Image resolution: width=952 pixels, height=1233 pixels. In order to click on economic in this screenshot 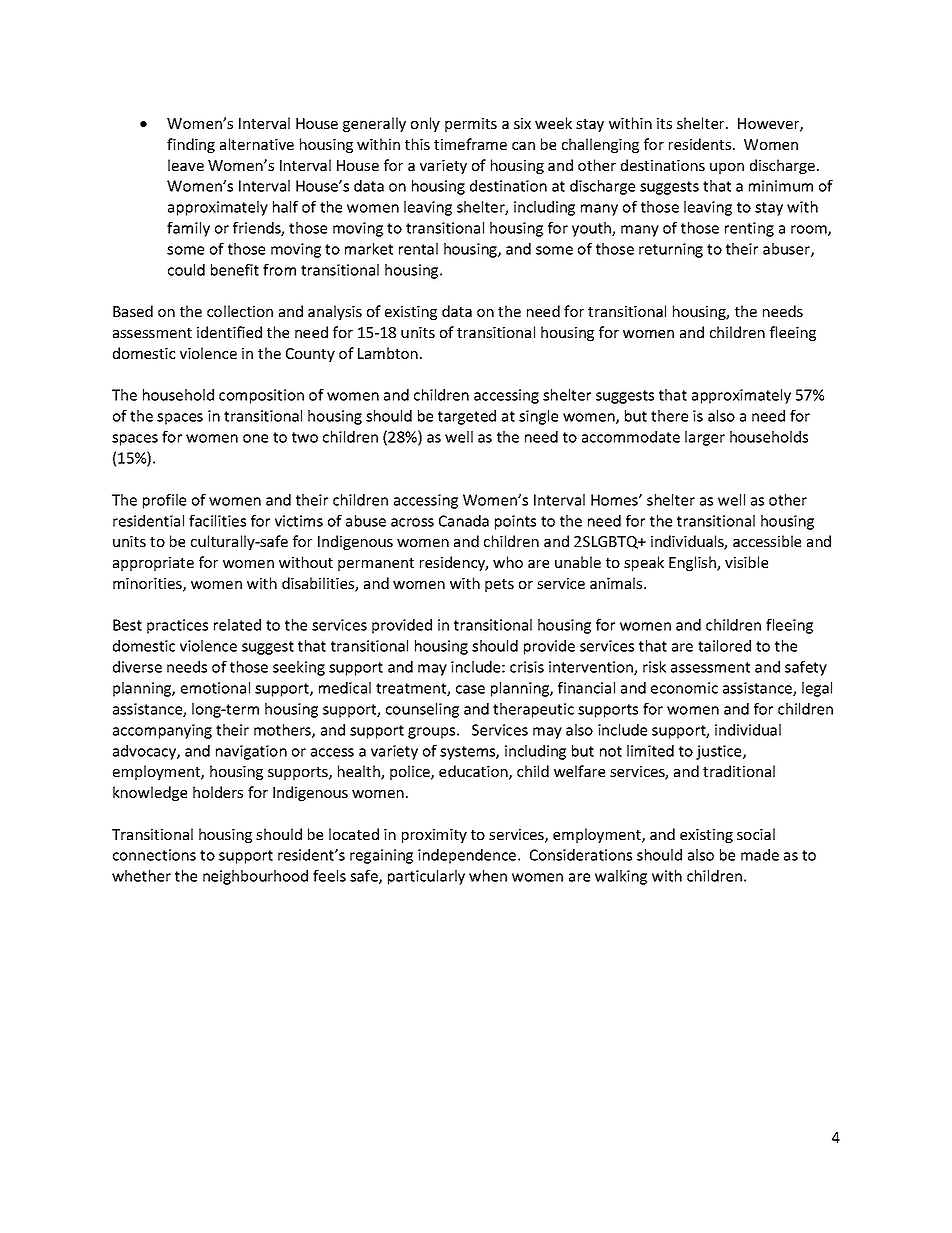, I will do `click(684, 688)`.
